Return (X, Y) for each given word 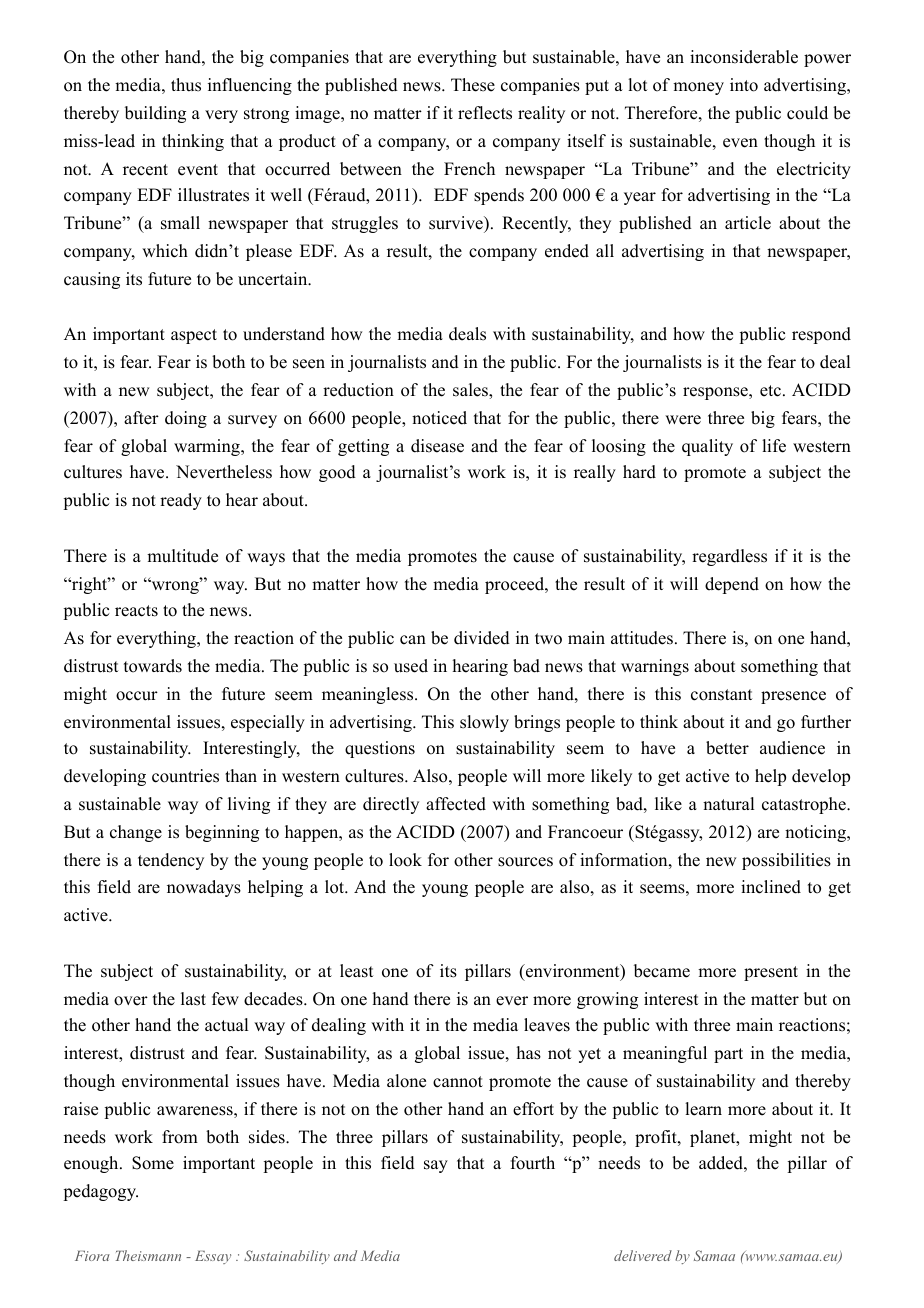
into (744, 85)
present (771, 973)
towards (153, 666)
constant (721, 695)
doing (186, 419)
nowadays (204, 888)
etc (770, 391)
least (356, 971)
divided (482, 638)
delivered (643, 1255)
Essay (213, 1257)
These (473, 85)
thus (186, 85)
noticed (439, 418)
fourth (533, 1163)
